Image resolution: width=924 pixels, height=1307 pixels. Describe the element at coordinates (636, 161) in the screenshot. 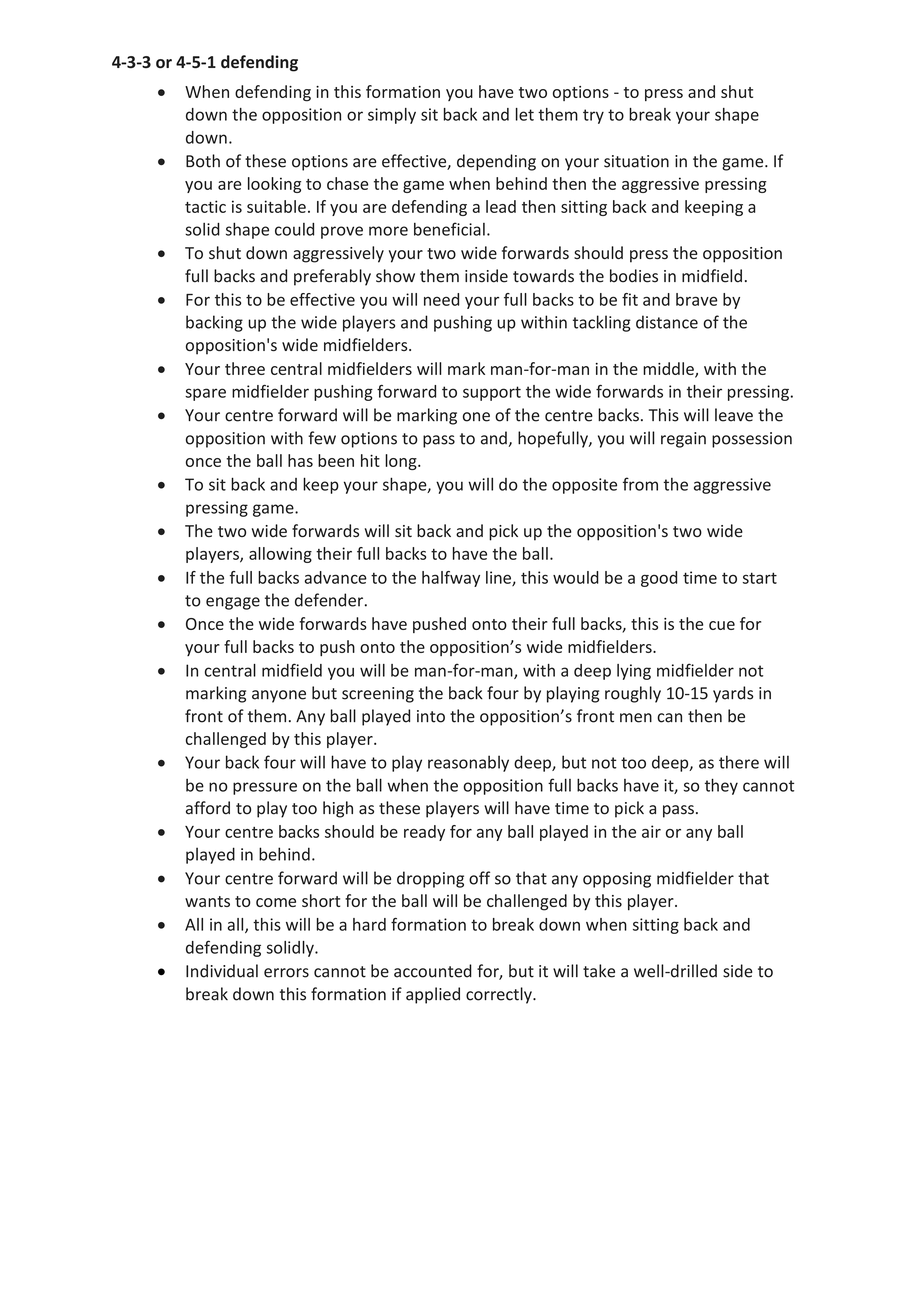

I see `situation` at that location.
